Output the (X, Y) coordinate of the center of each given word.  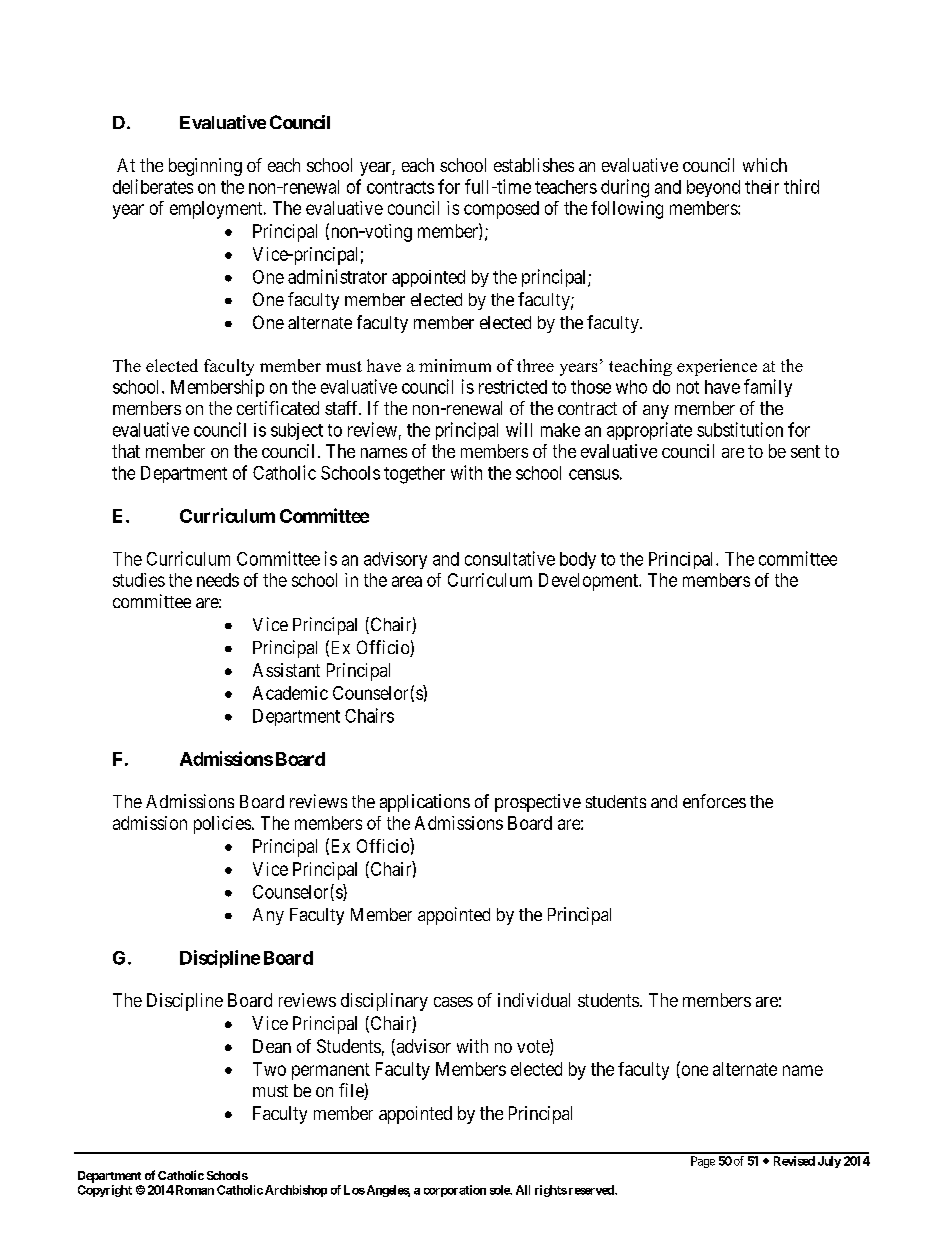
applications (425, 803)
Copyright (105, 1191)
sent (805, 451)
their (762, 187)
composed (501, 210)
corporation (455, 1191)
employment (217, 210)
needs (218, 580)
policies (222, 825)
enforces (714, 801)
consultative (510, 558)
